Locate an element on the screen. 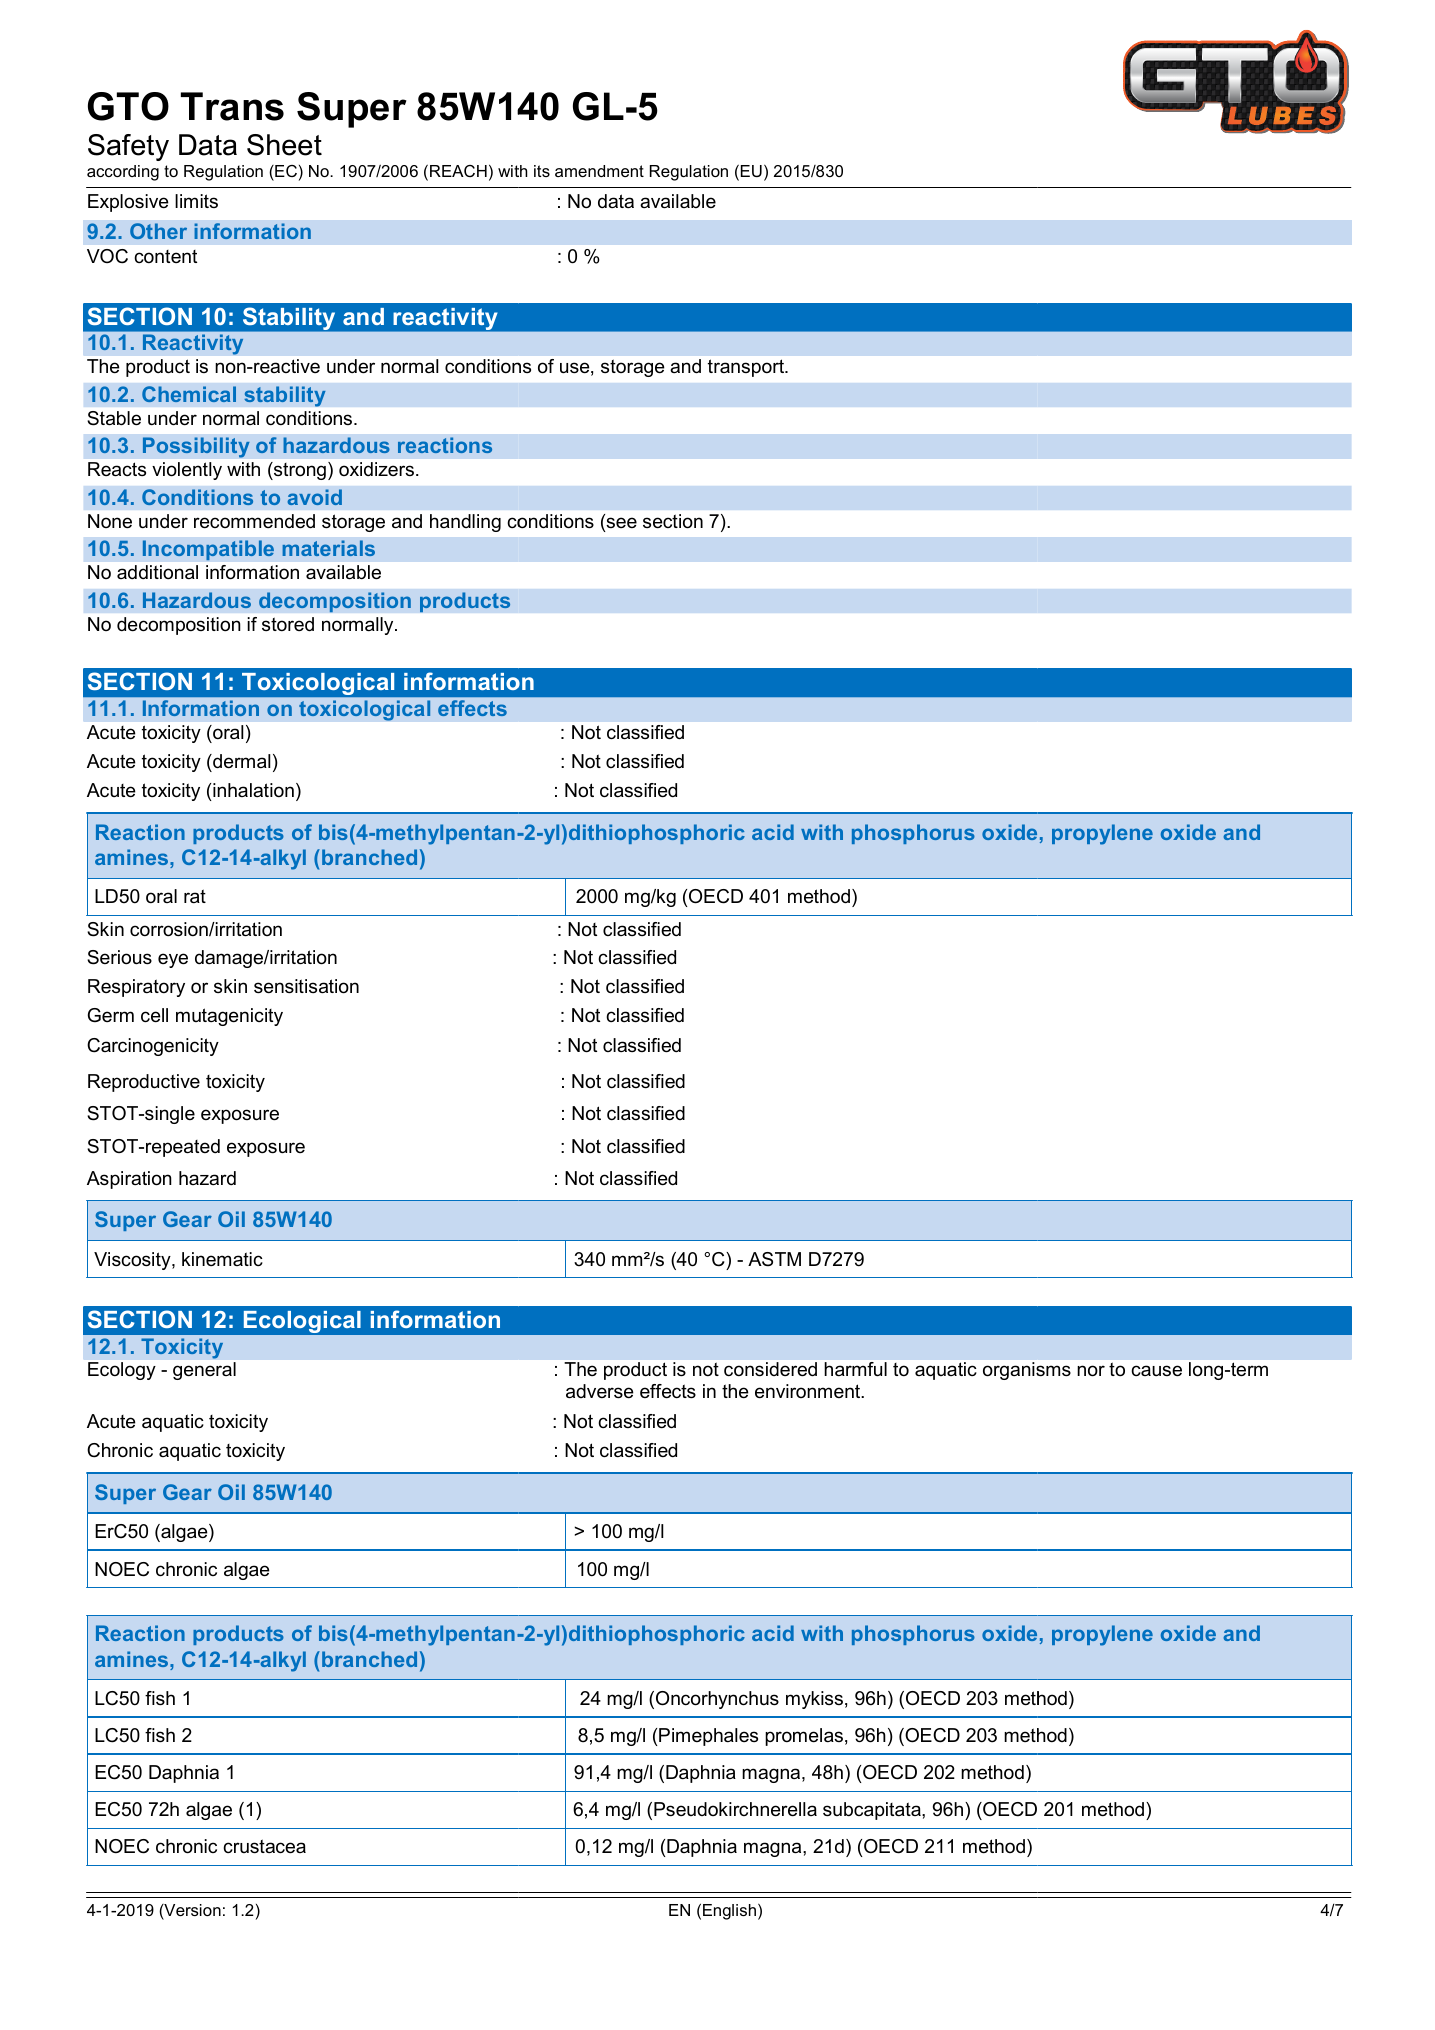 This screenshot has height=2030, width=1435. Other is located at coordinates (158, 231).
